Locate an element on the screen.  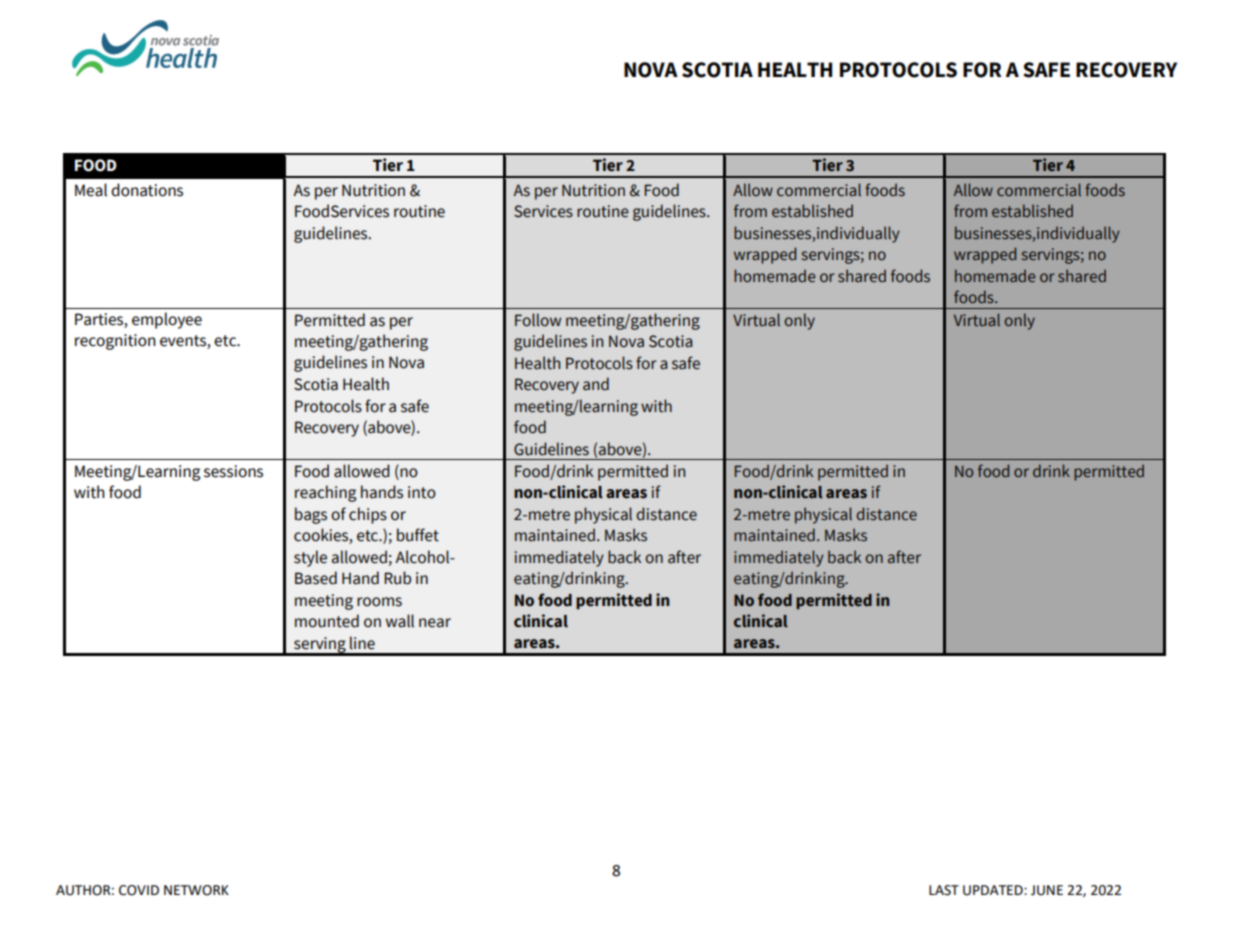
LAST is located at coordinates (944, 890).
